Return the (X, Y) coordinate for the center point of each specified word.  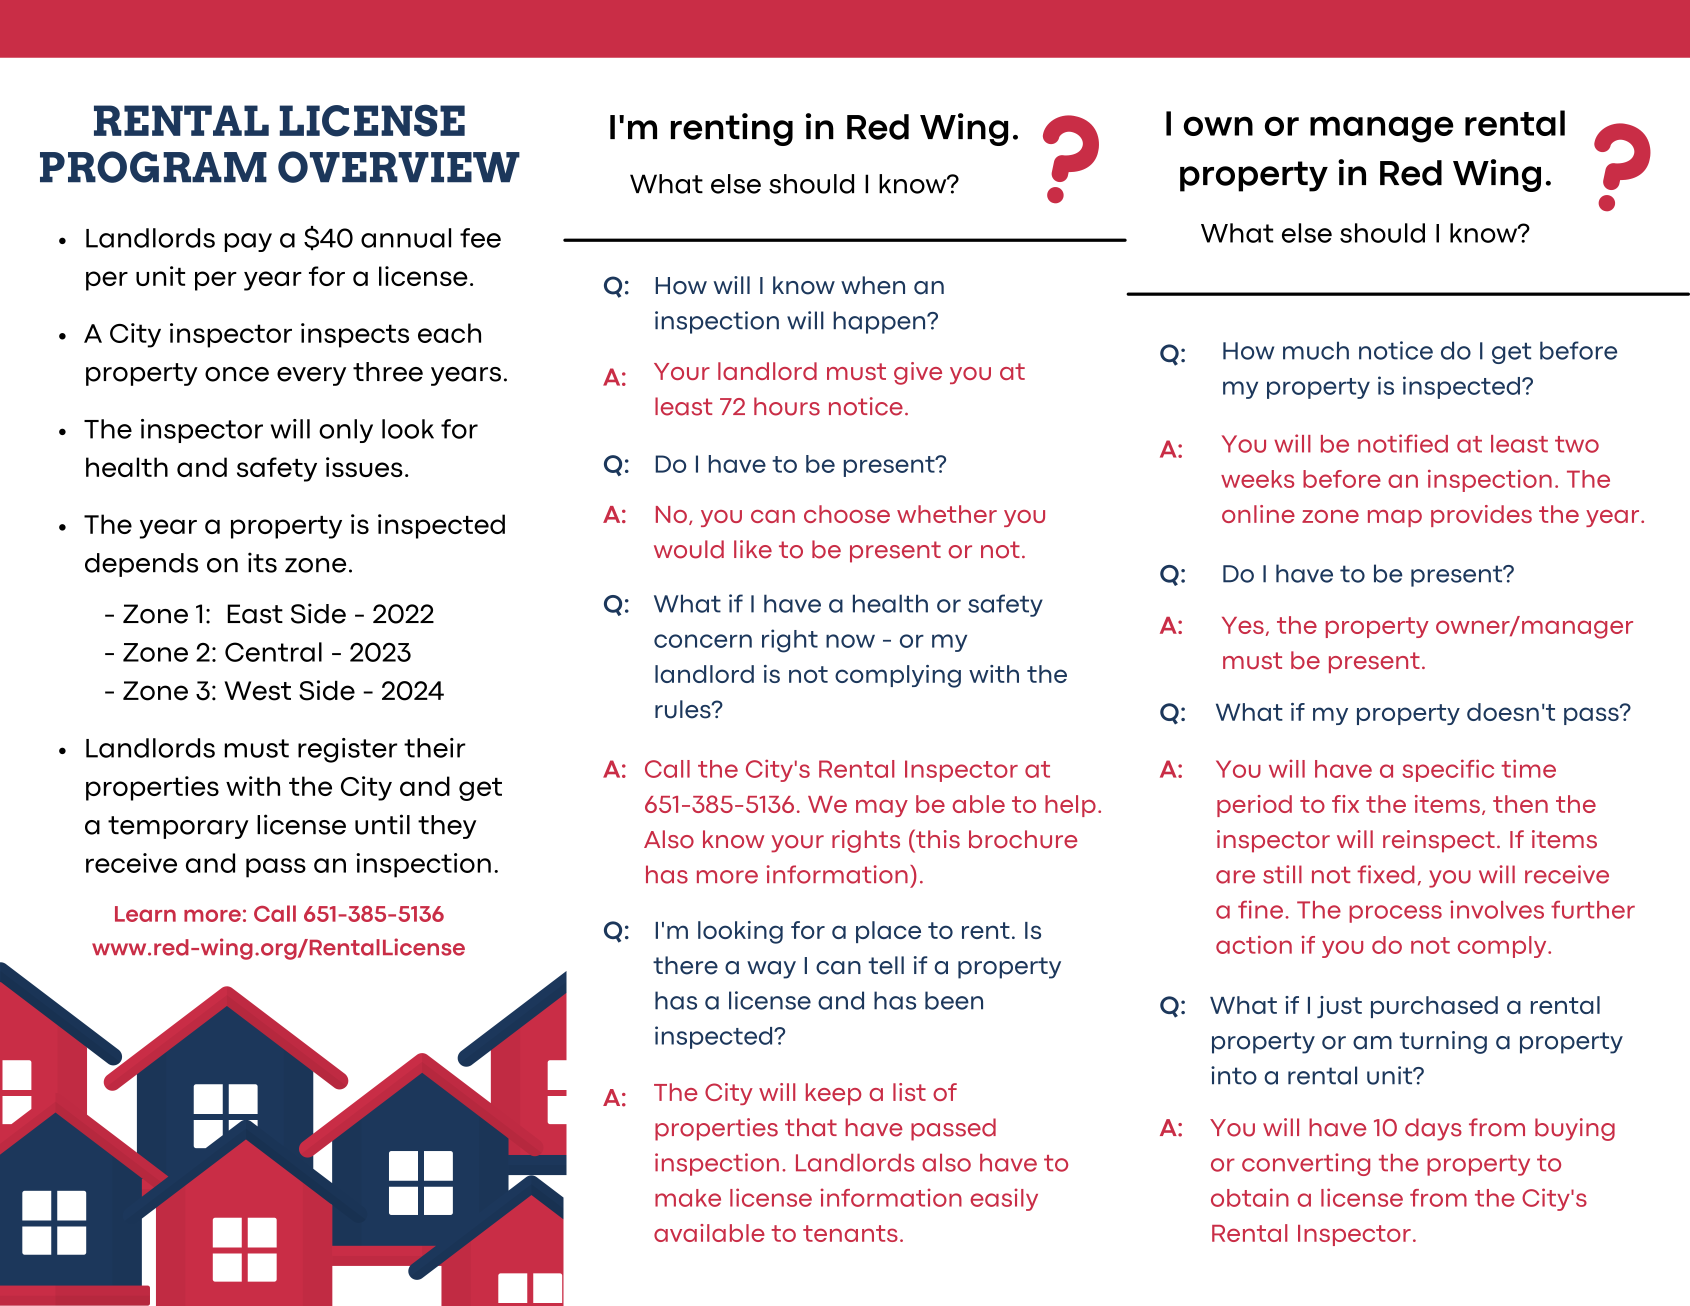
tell (886, 965)
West (257, 691)
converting (1306, 1164)
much (1316, 350)
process (1395, 914)
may (882, 808)
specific (1448, 770)
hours (787, 406)
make (688, 1198)
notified (1403, 443)
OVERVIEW (399, 167)
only (346, 431)
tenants (850, 1233)
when (873, 285)
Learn (145, 914)
